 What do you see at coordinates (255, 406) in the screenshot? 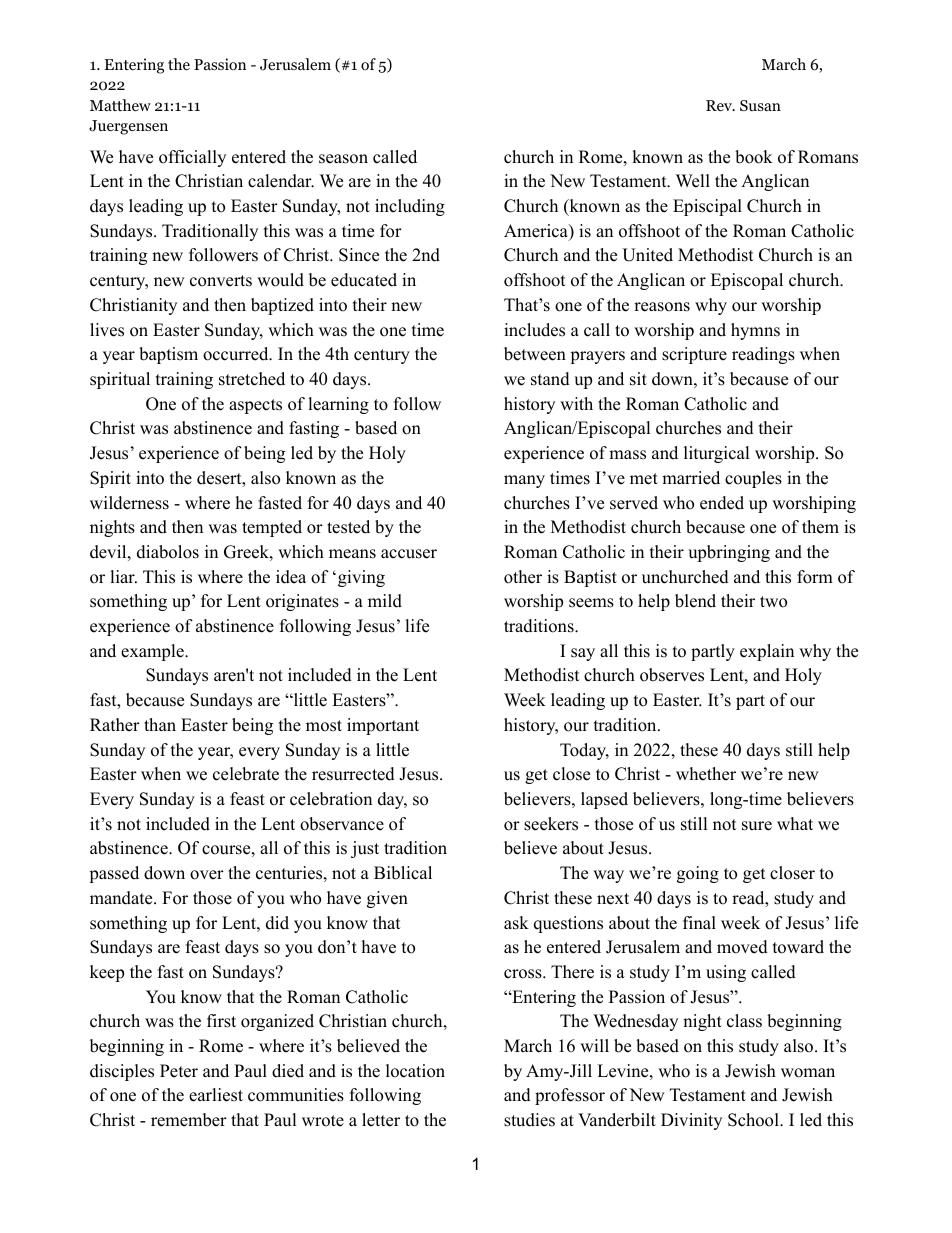
I see `aspects` at bounding box center [255, 406].
